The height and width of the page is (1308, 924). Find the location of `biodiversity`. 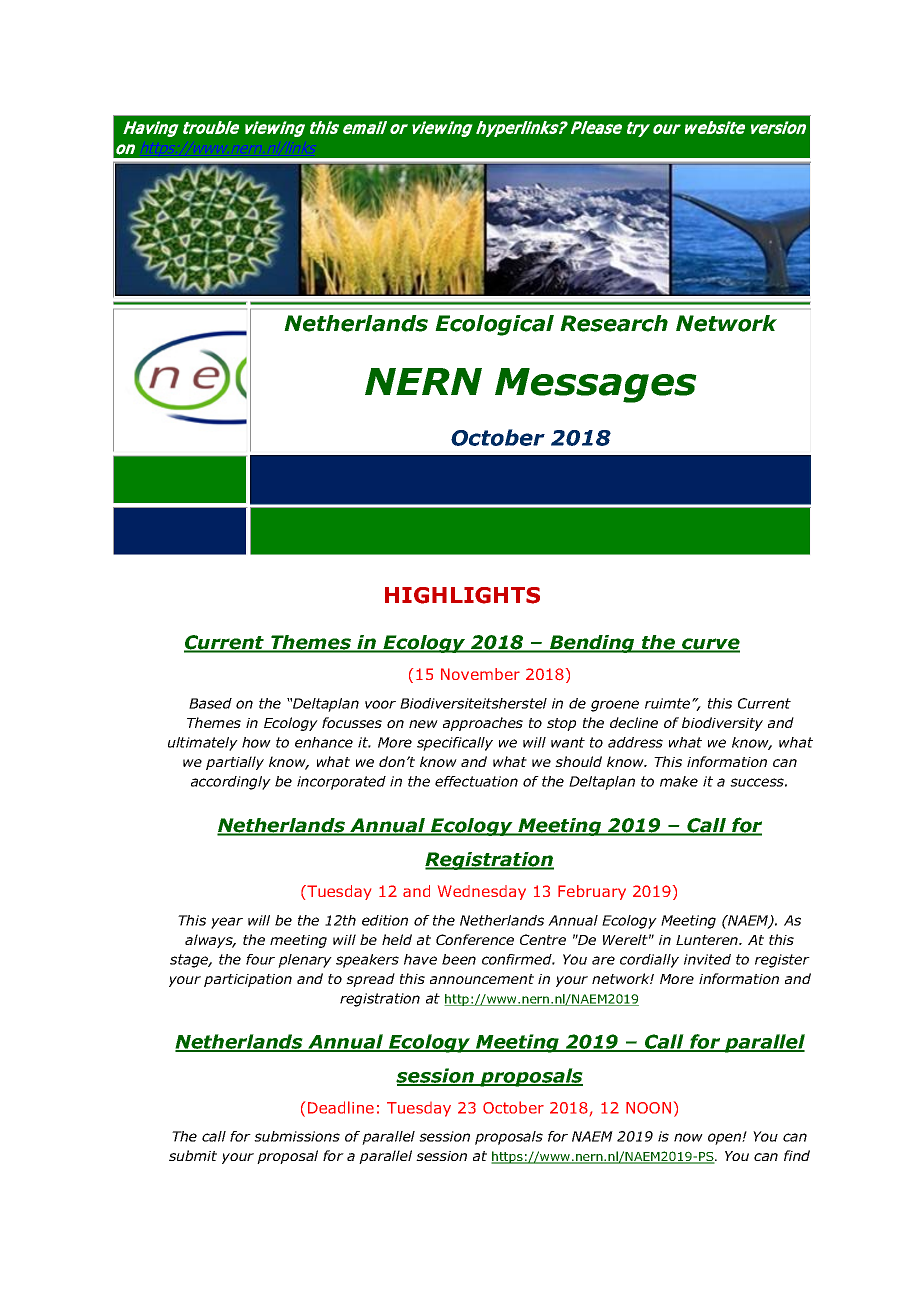

biodiversity is located at coordinates (722, 724).
